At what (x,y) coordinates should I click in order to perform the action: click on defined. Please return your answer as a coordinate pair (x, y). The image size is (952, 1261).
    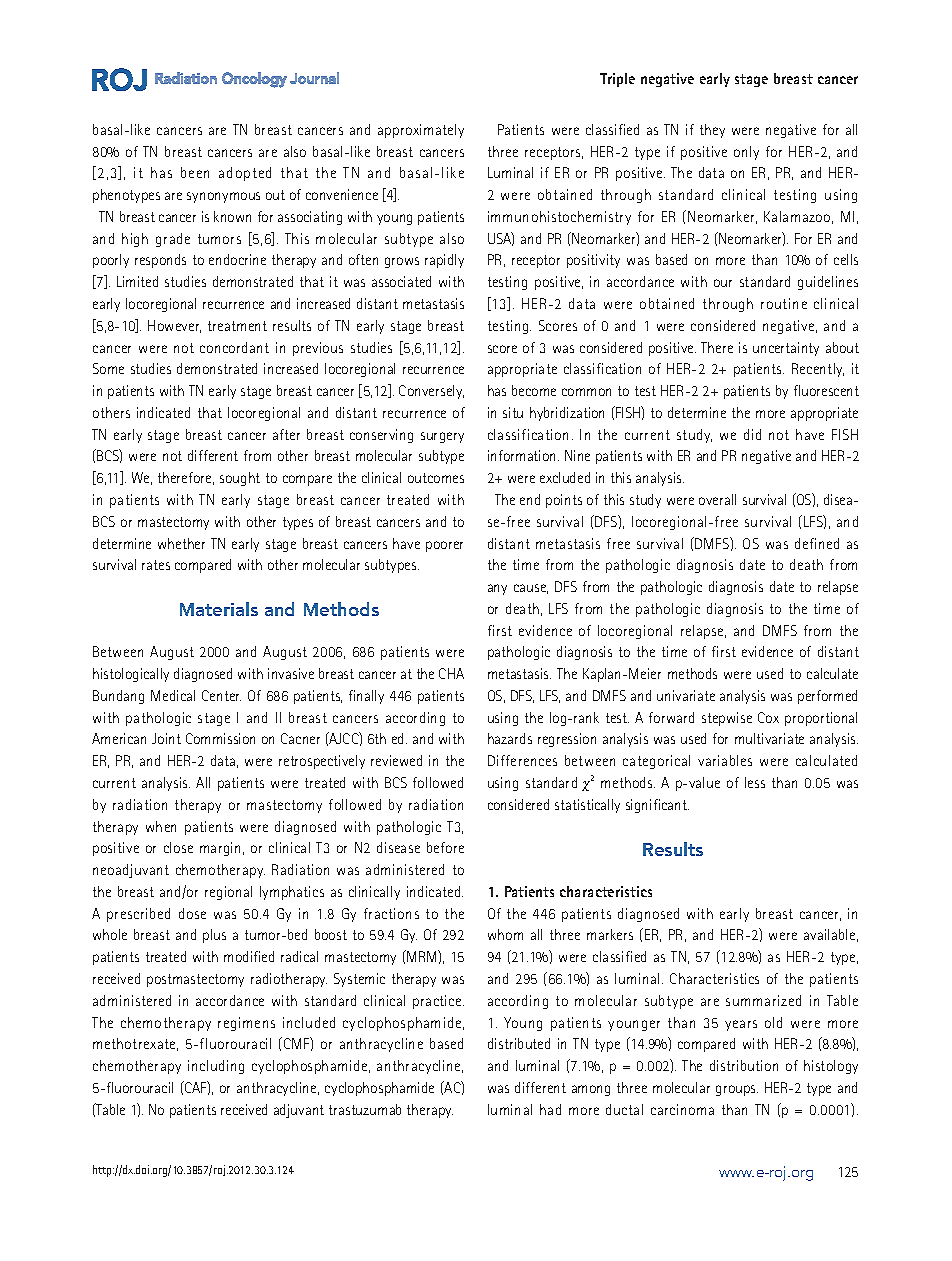
    Looking at the image, I should click on (817, 543).
